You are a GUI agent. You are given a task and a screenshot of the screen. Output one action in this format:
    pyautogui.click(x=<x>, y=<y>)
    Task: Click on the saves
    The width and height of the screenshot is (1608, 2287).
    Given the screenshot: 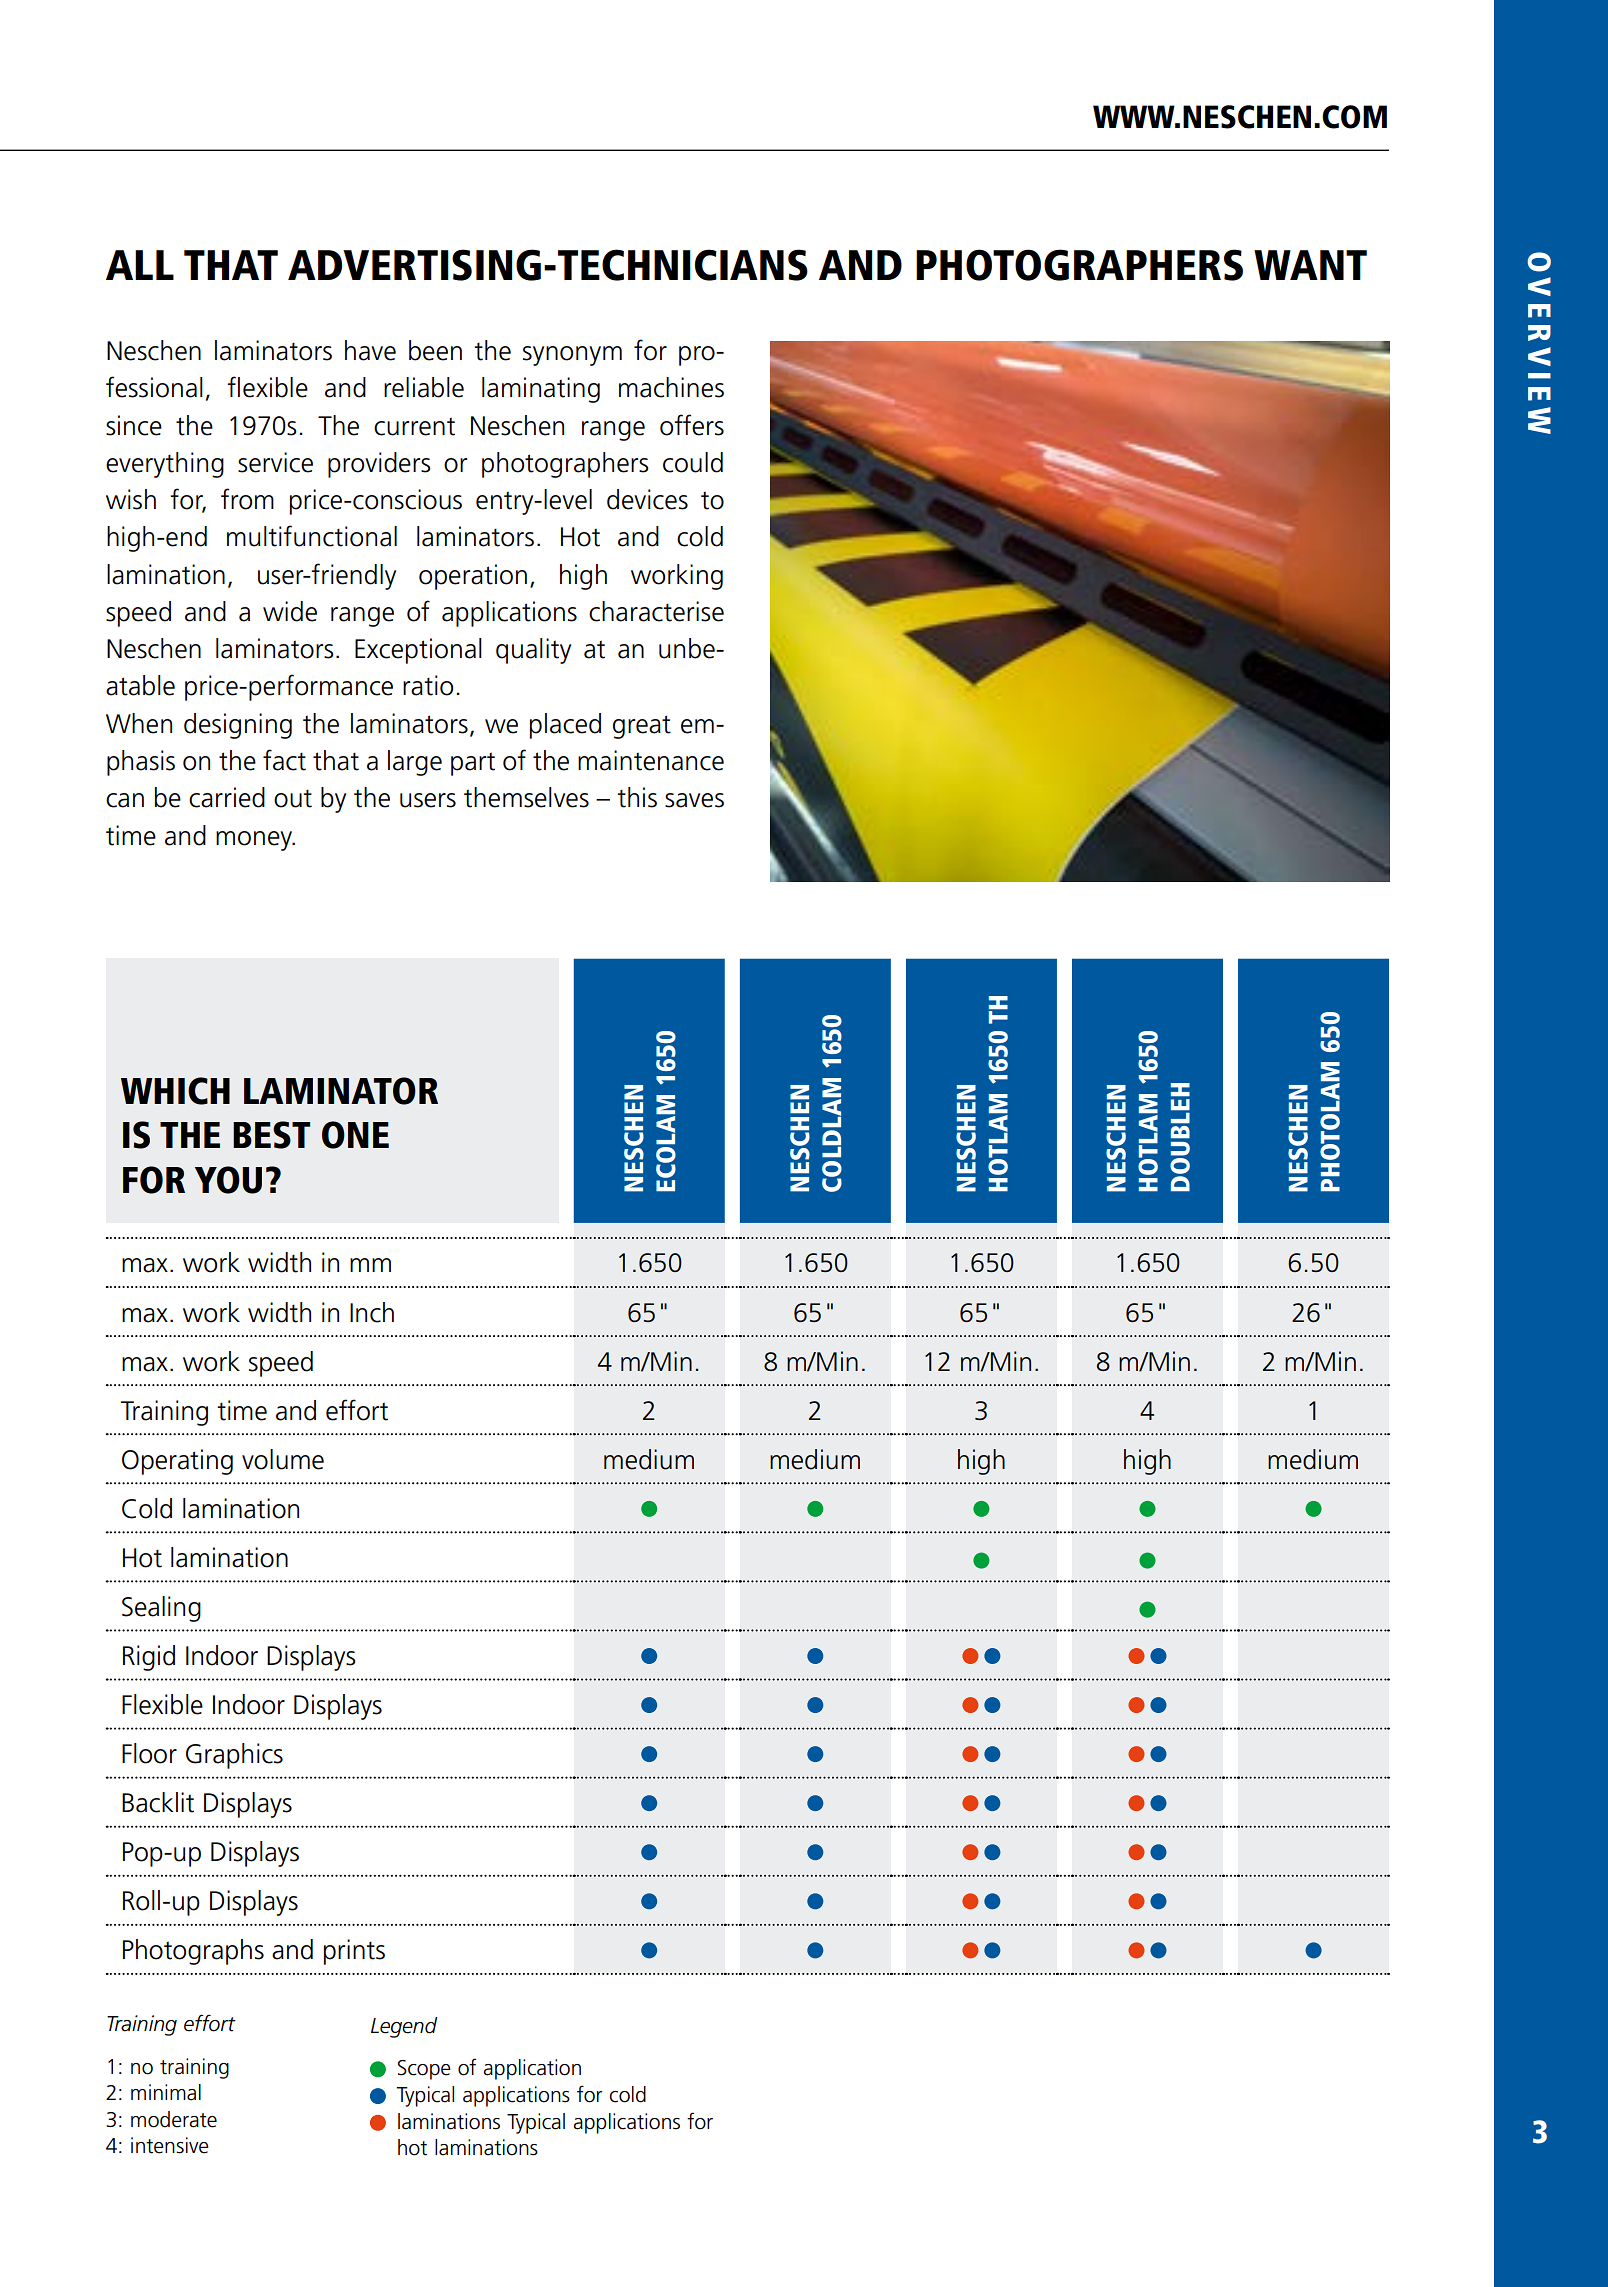 What is the action you would take?
    pyautogui.click(x=694, y=800)
